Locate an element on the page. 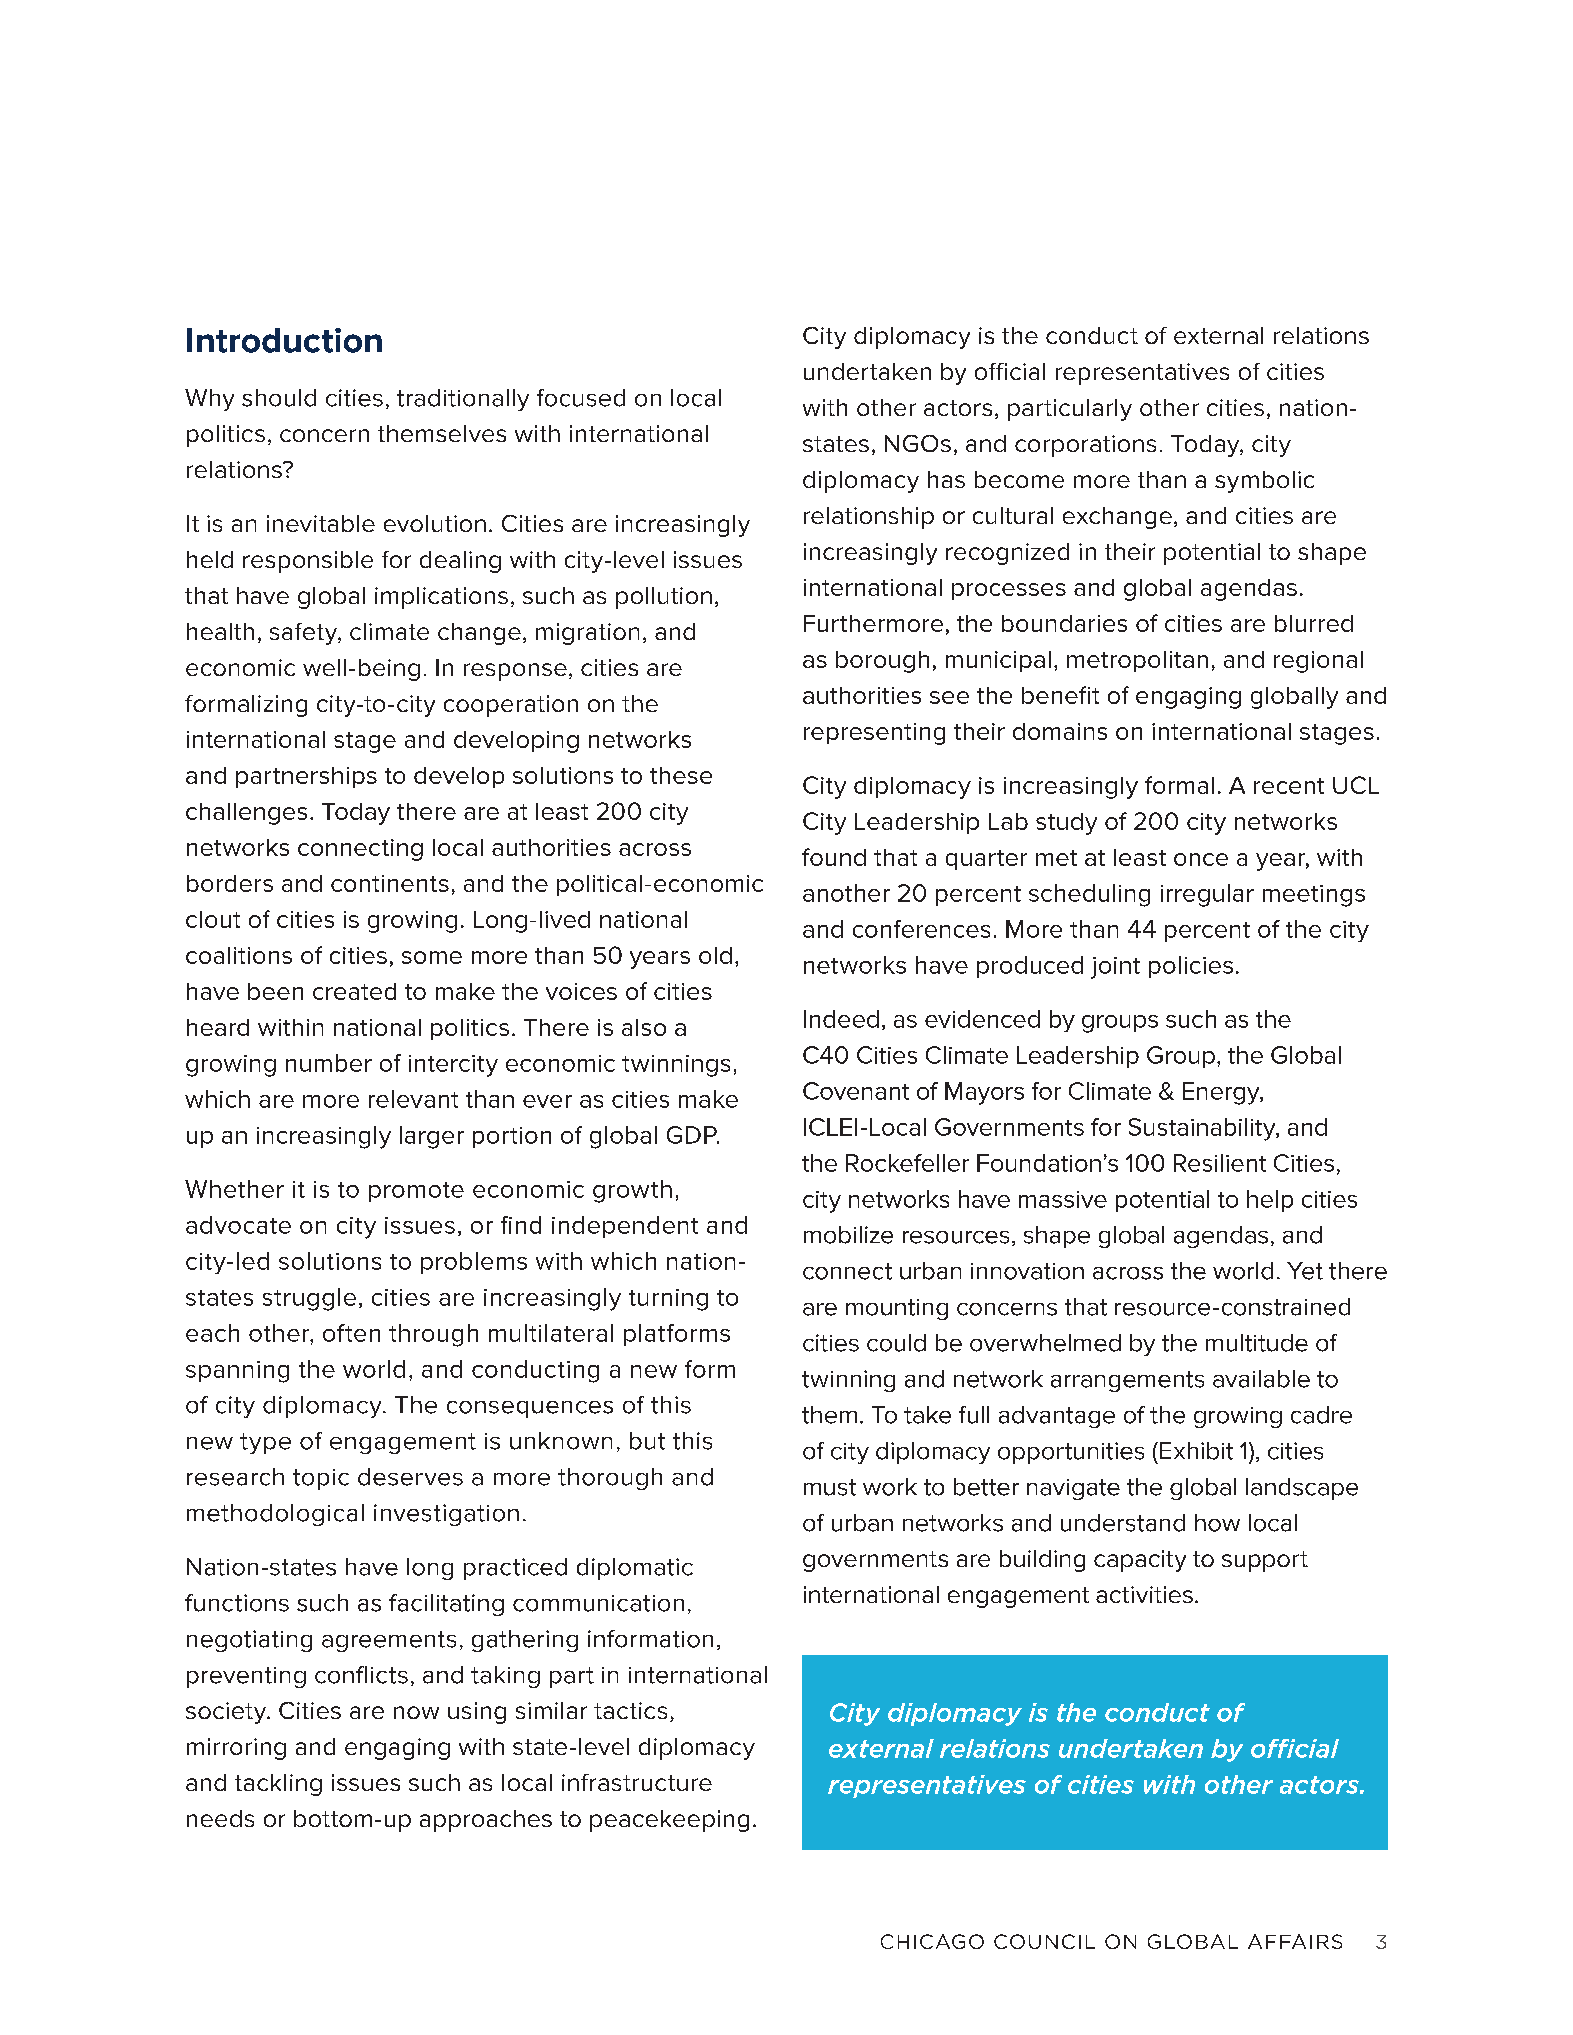 This image has height=2035, width=1573. focused is located at coordinates (581, 398).
